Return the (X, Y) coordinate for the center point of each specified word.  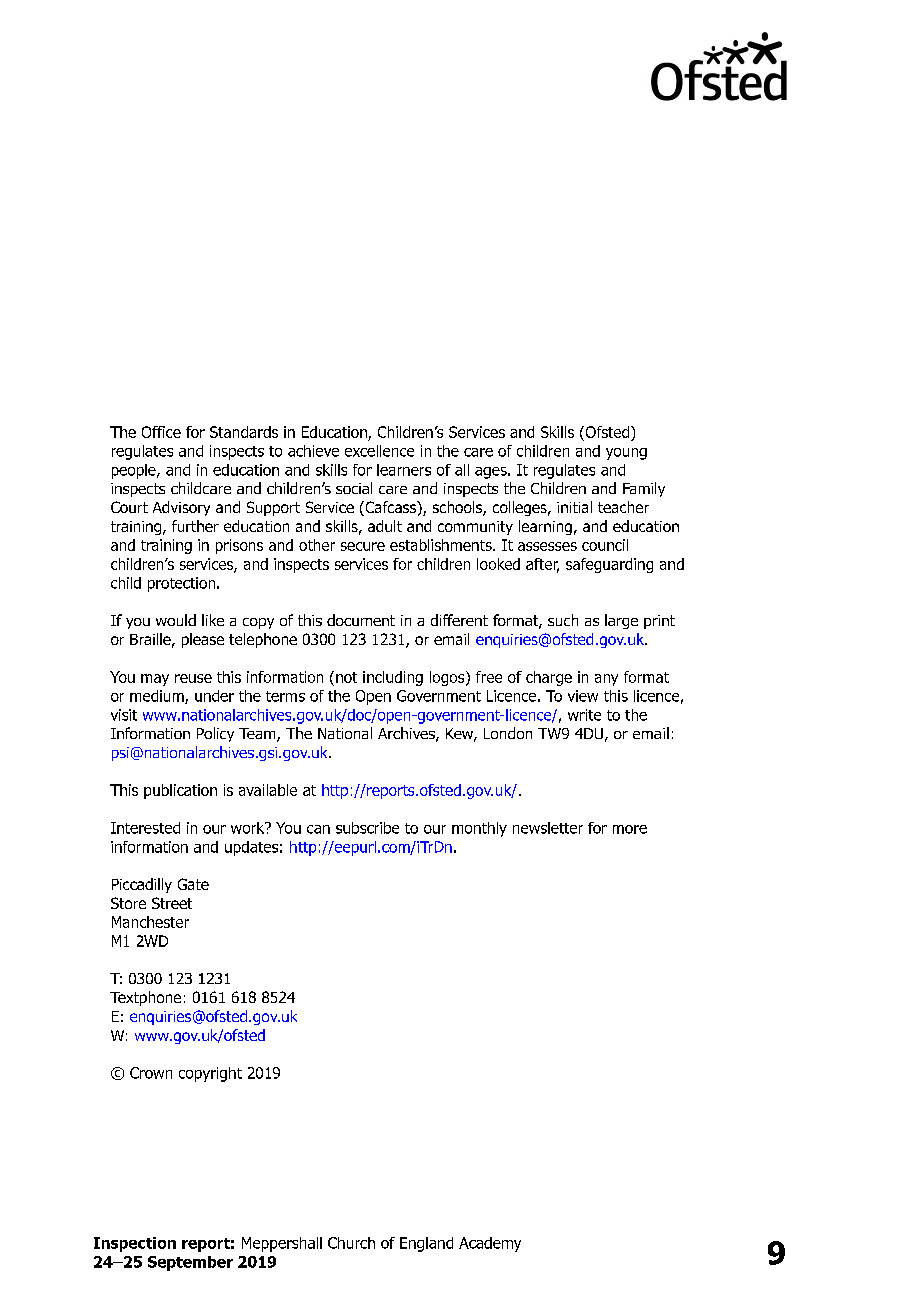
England (426, 1244)
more (630, 829)
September (190, 1263)
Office (161, 432)
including (393, 678)
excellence (379, 451)
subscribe (367, 828)
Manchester (150, 922)
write (584, 715)
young (626, 454)
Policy (215, 734)
